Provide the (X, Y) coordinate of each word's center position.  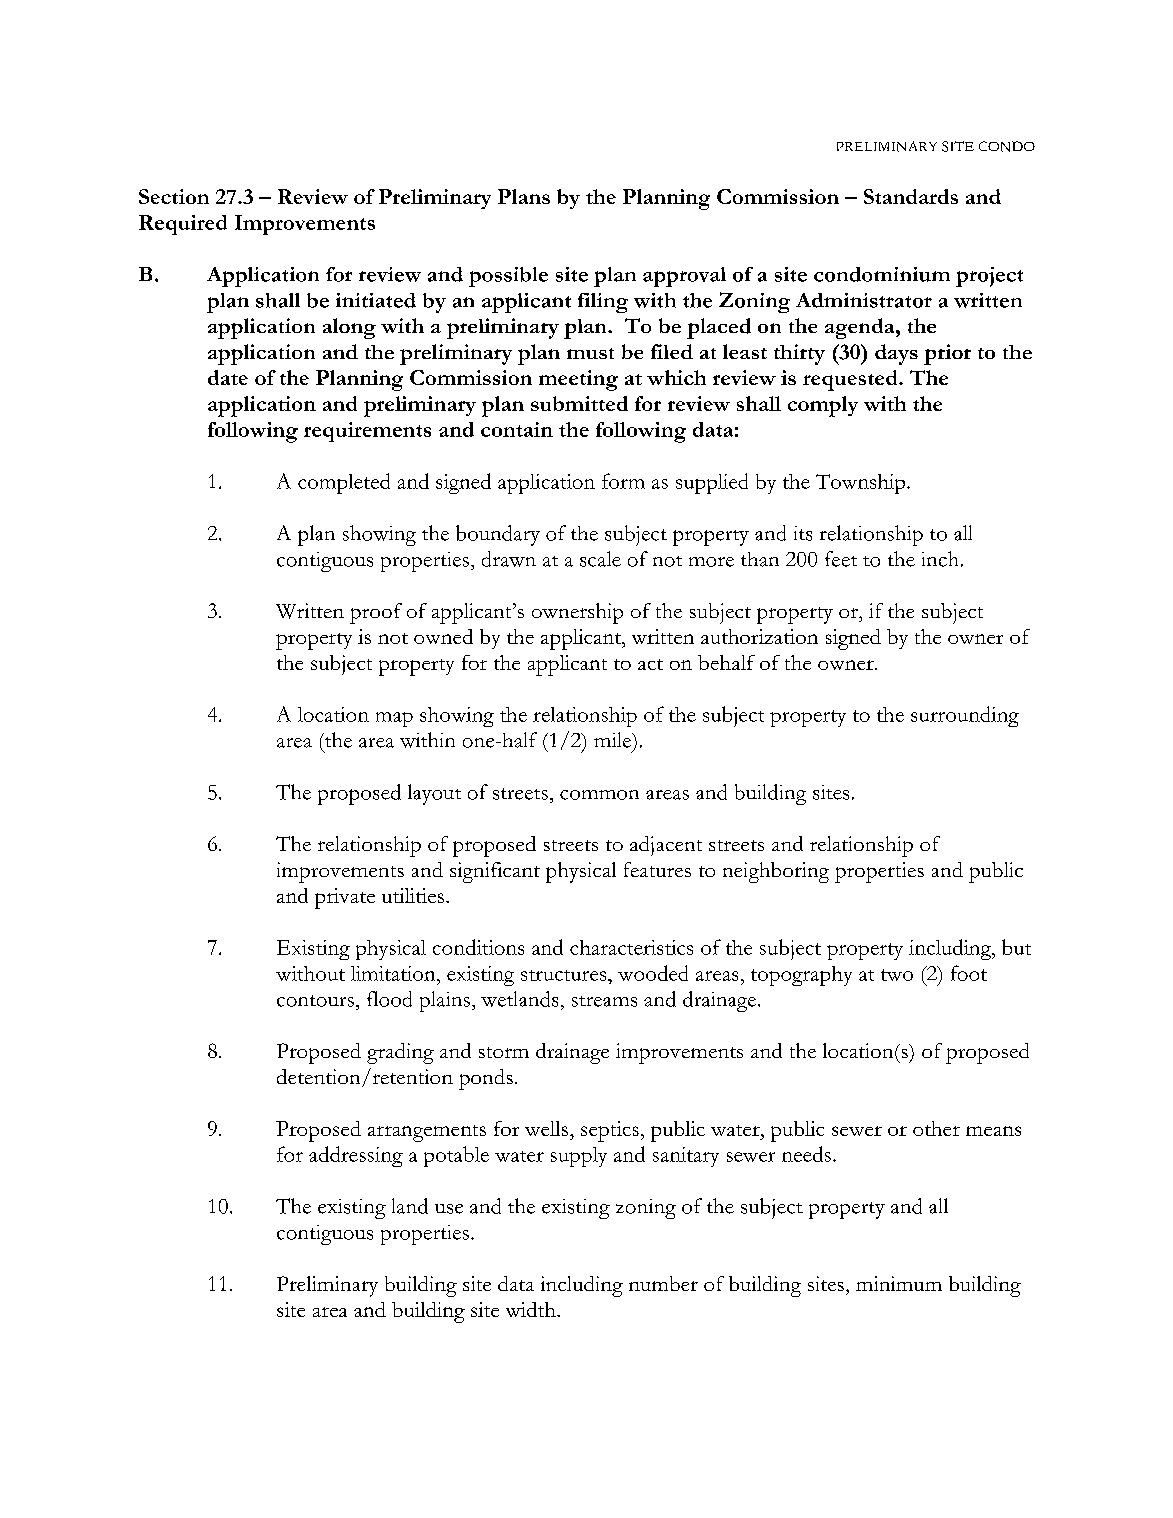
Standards (911, 196)
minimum (899, 1283)
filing (603, 303)
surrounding (965, 716)
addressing (356, 1156)
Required (183, 225)
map (394, 719)
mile (613, 740)
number (663, 1283)
